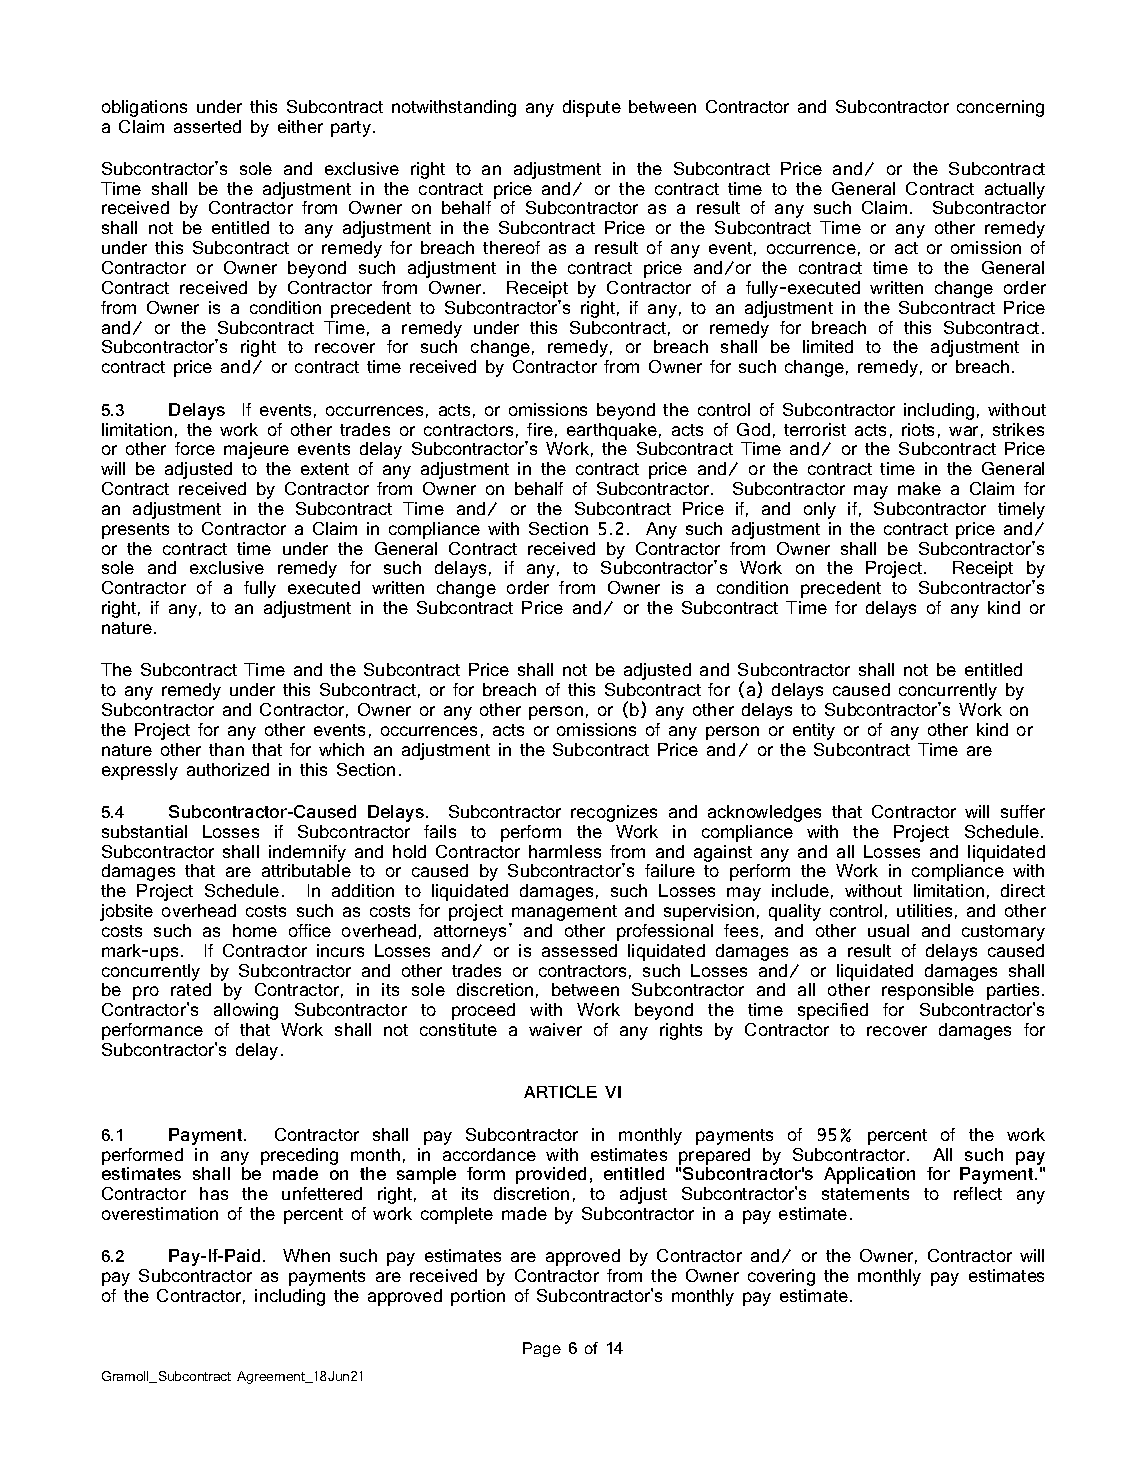 The width and height of the image is (1147, 1484). Describe the element at coordinates (207, 126) in the image. I see `asserted` at that location.
